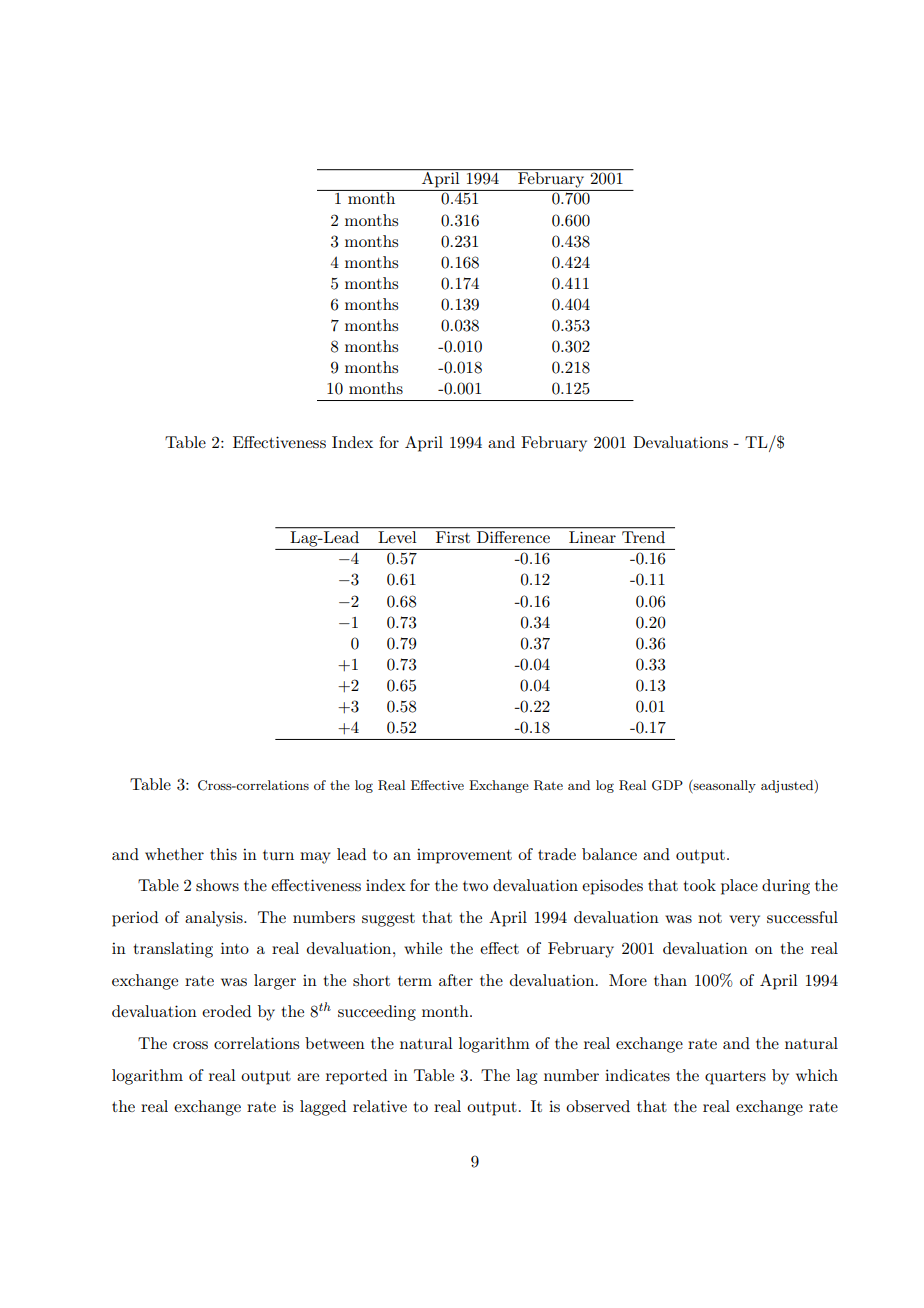 This screenshot has width=924, height=1308. What do you see at coordinates (464, 856) in the screenshot?
I see `improvement` at bounding box center [464, 856].
